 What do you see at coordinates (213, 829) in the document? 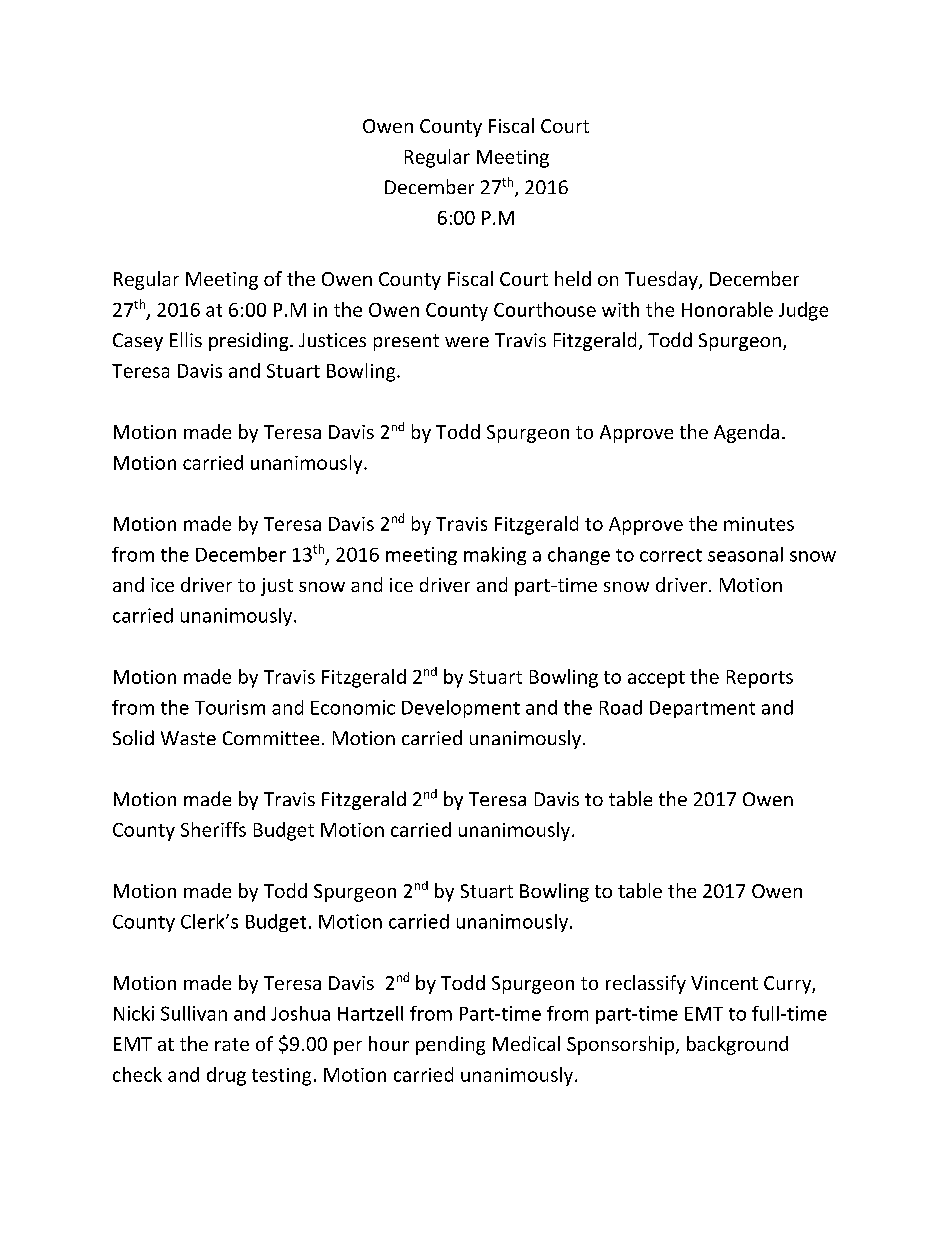
I see `Sheriffs` at bounding box center [213, 829].
